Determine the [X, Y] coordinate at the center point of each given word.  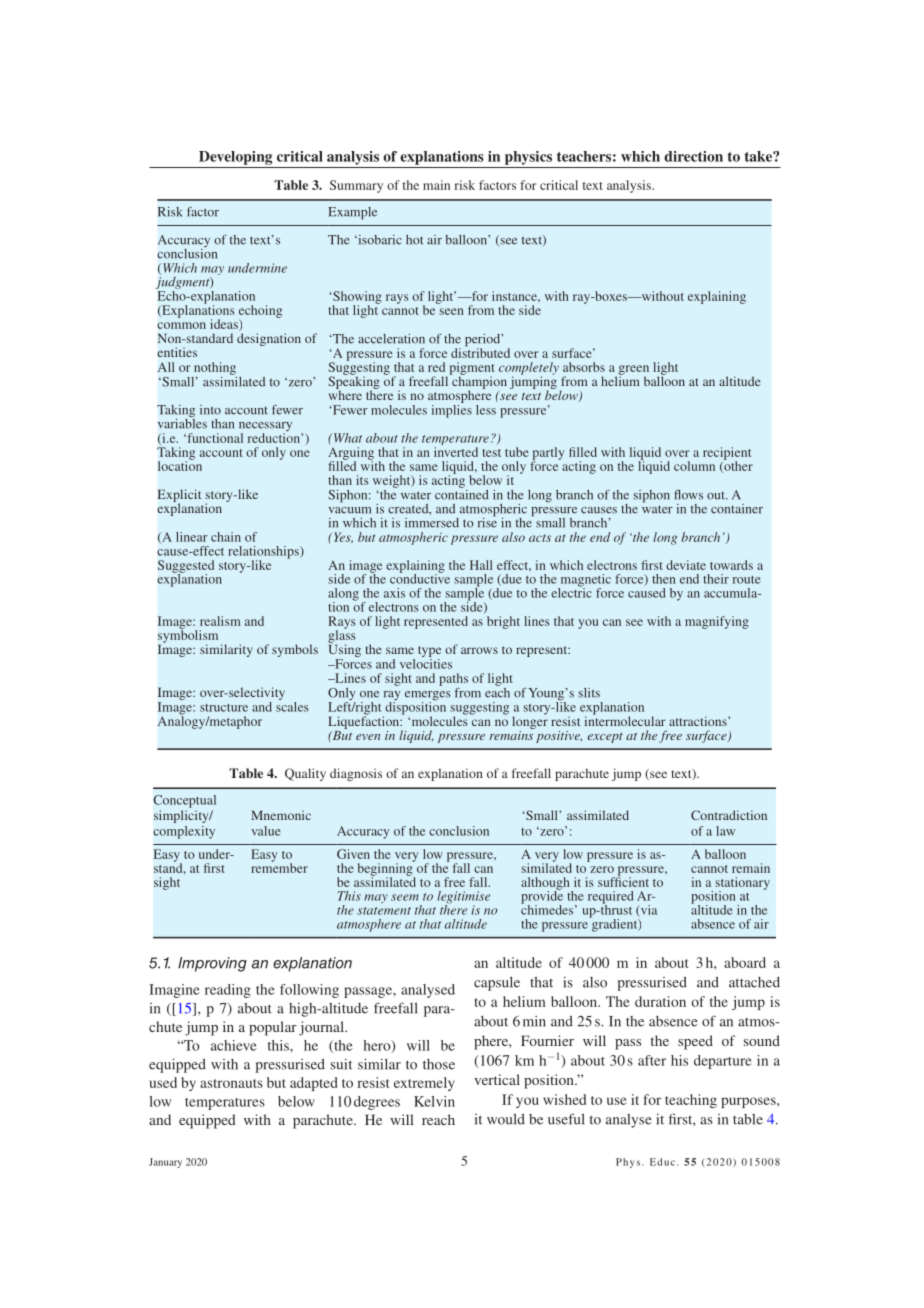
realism [220, 621]
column [694, 466]
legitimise [463, 898]
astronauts [231, 1083]
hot [415, 240]
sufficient [623, 881]
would [506, 1119]
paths [453, 679]
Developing [235, 158]
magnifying [717, 622]
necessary [265, 428]
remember [279, 867]
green [632, 371]
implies [452, 410]
